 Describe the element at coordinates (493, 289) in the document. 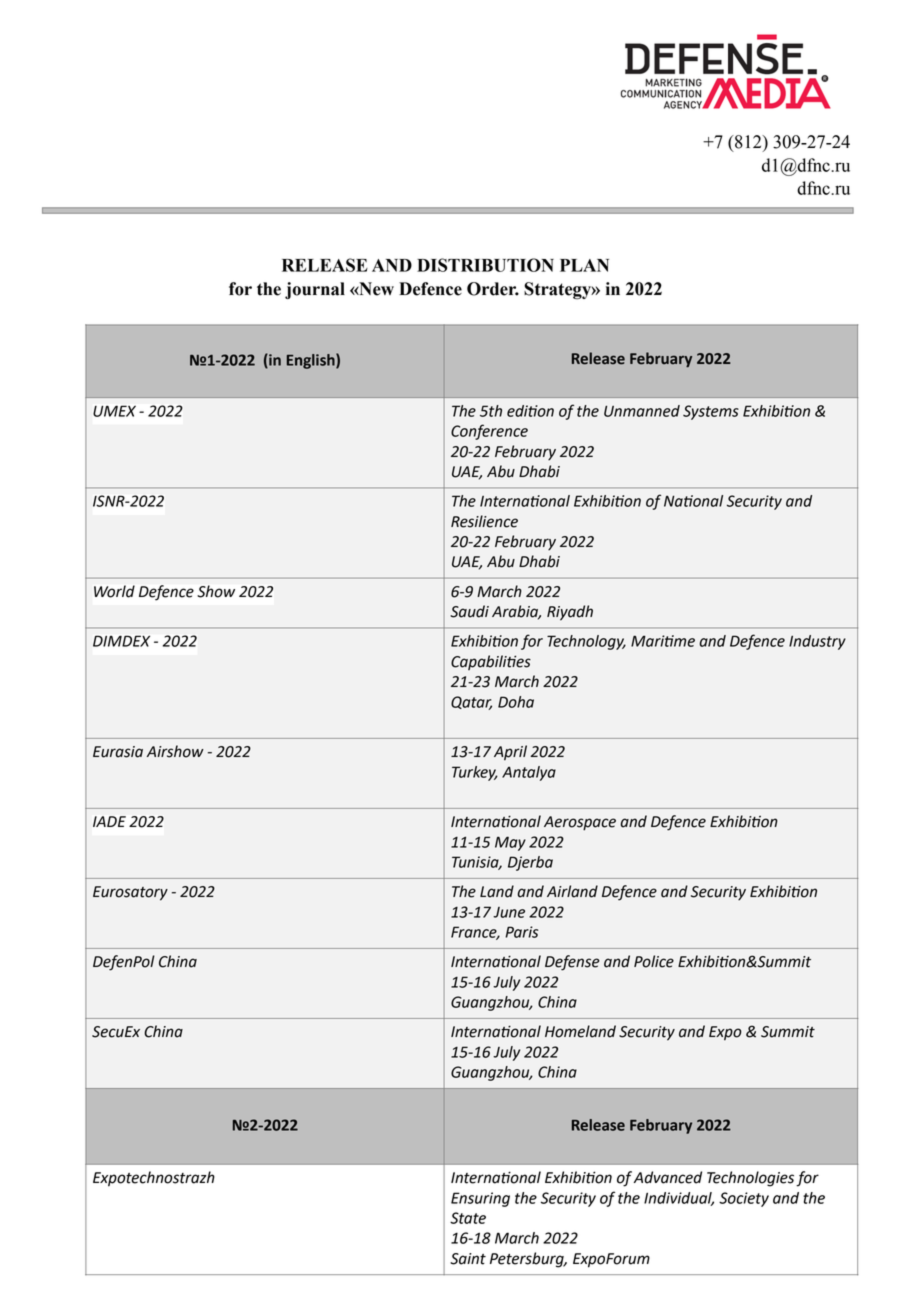

I see `Order` at that location.
